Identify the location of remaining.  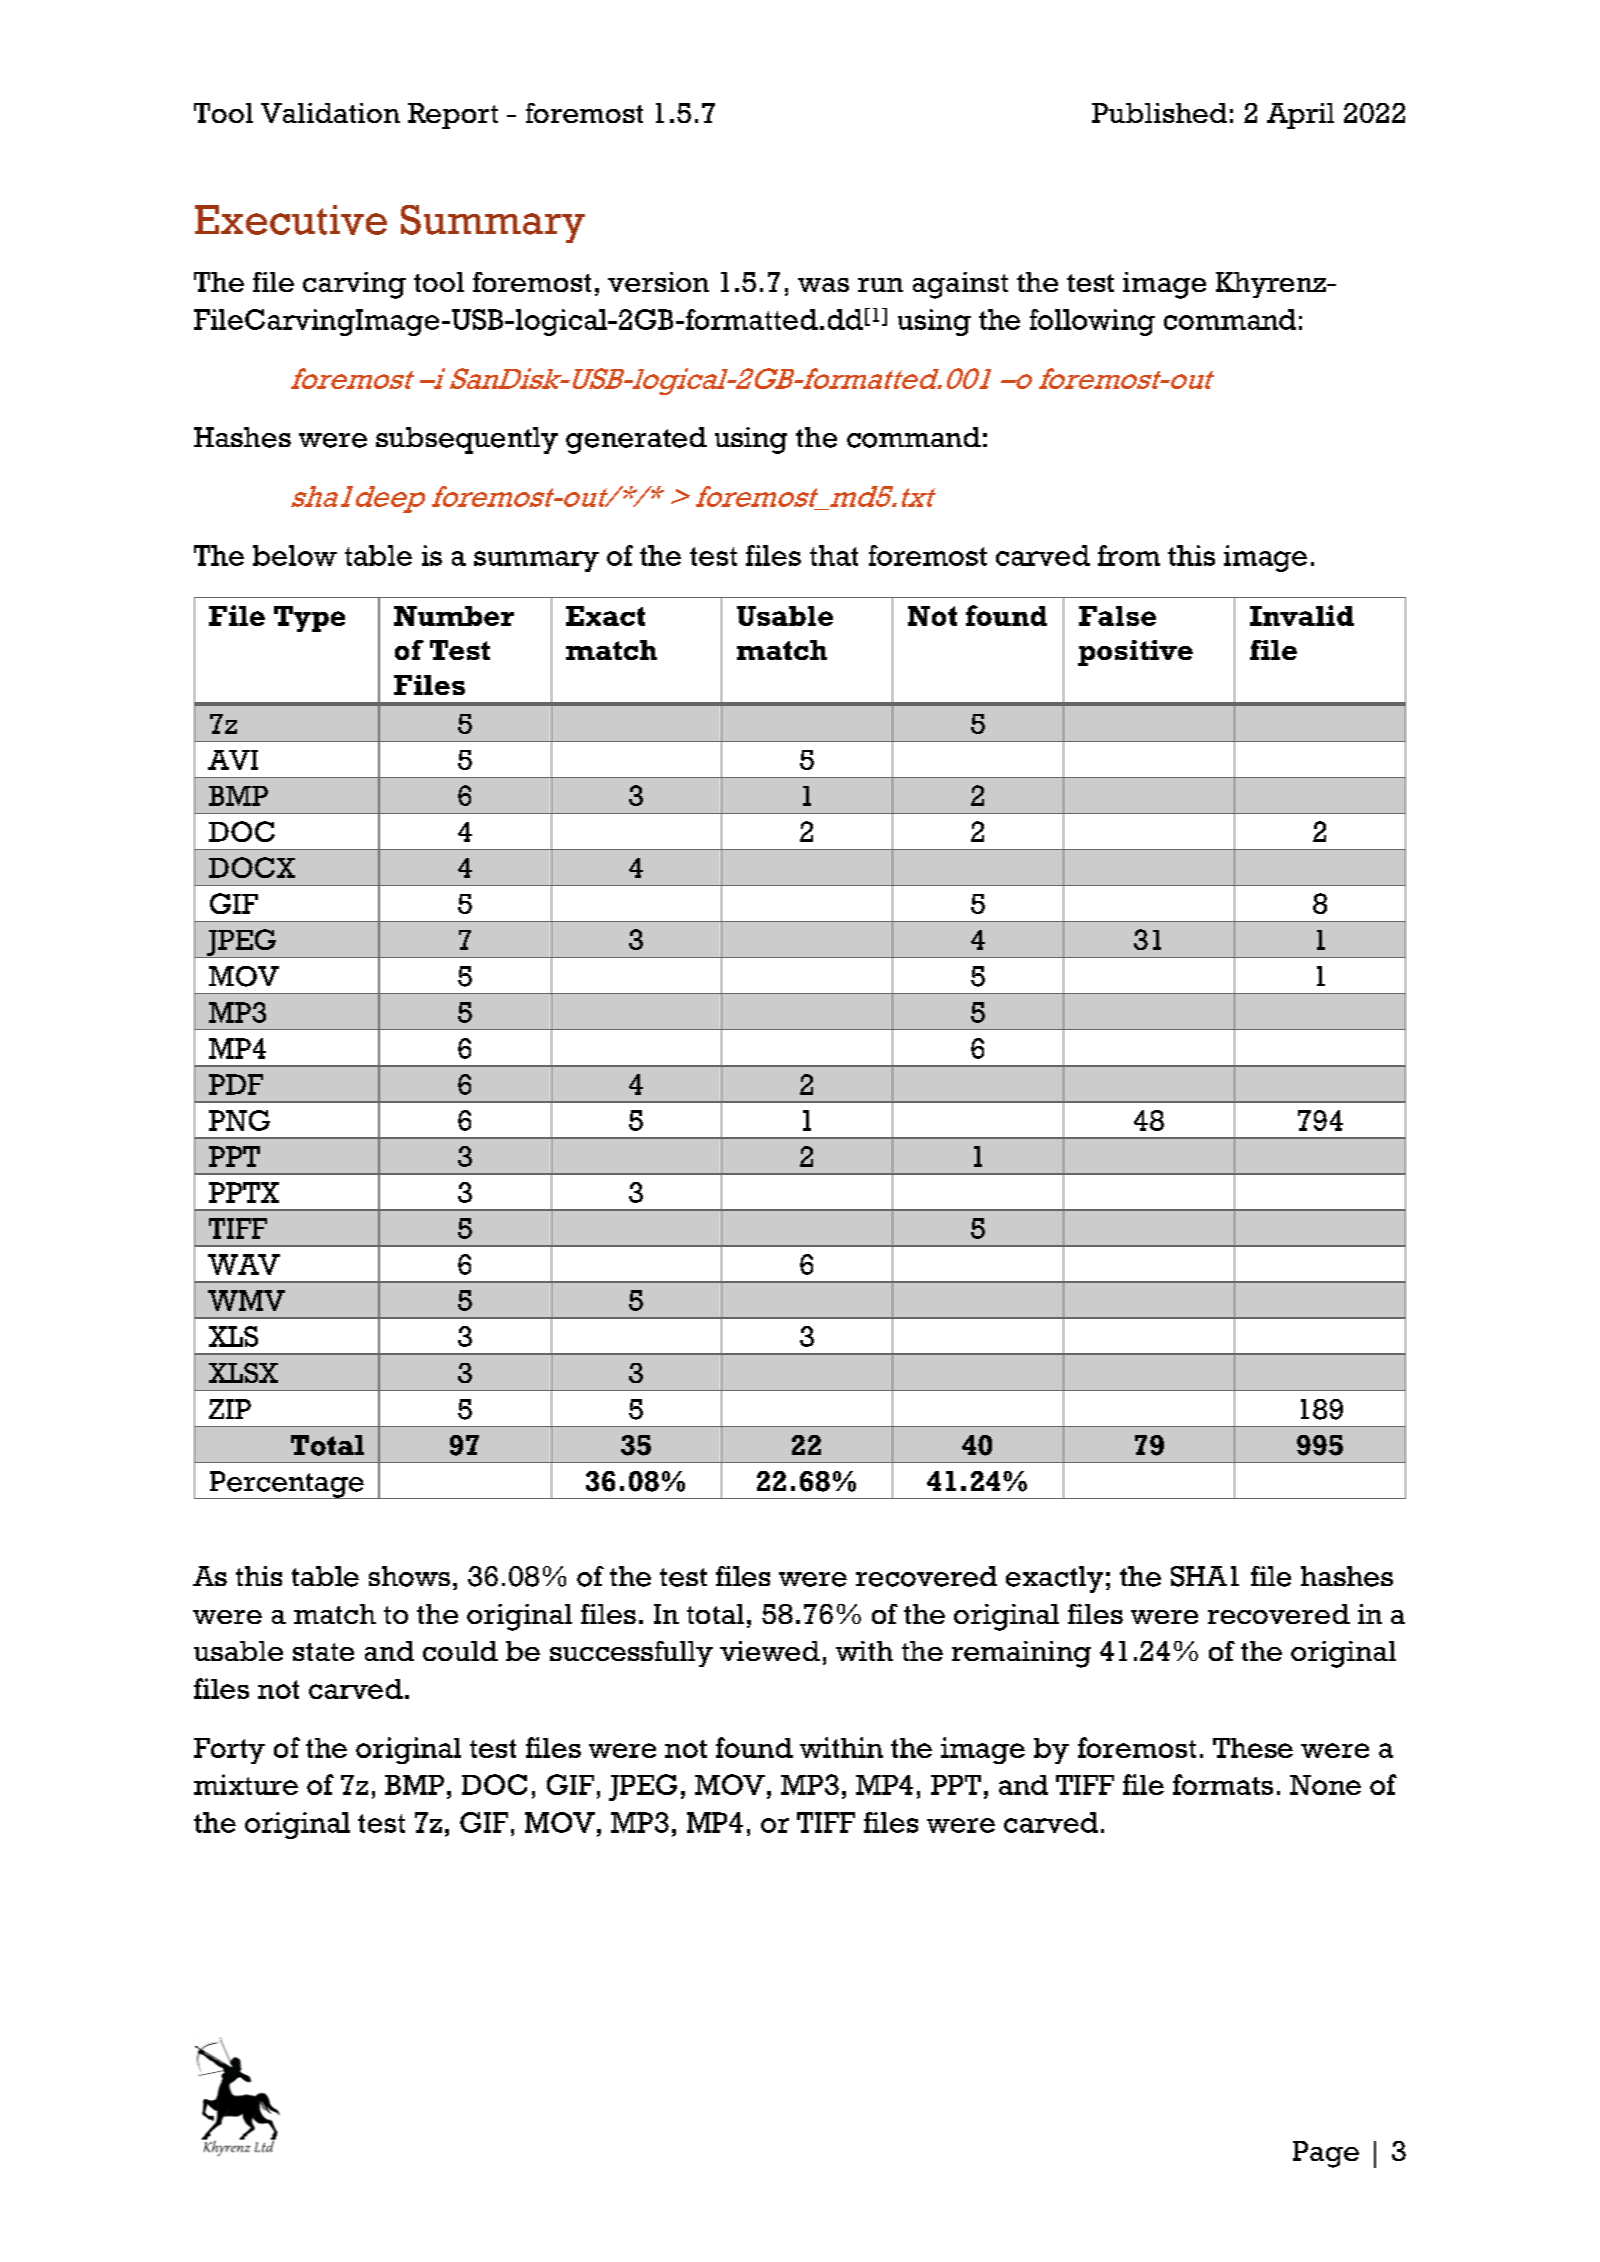
(1021, 1654).
